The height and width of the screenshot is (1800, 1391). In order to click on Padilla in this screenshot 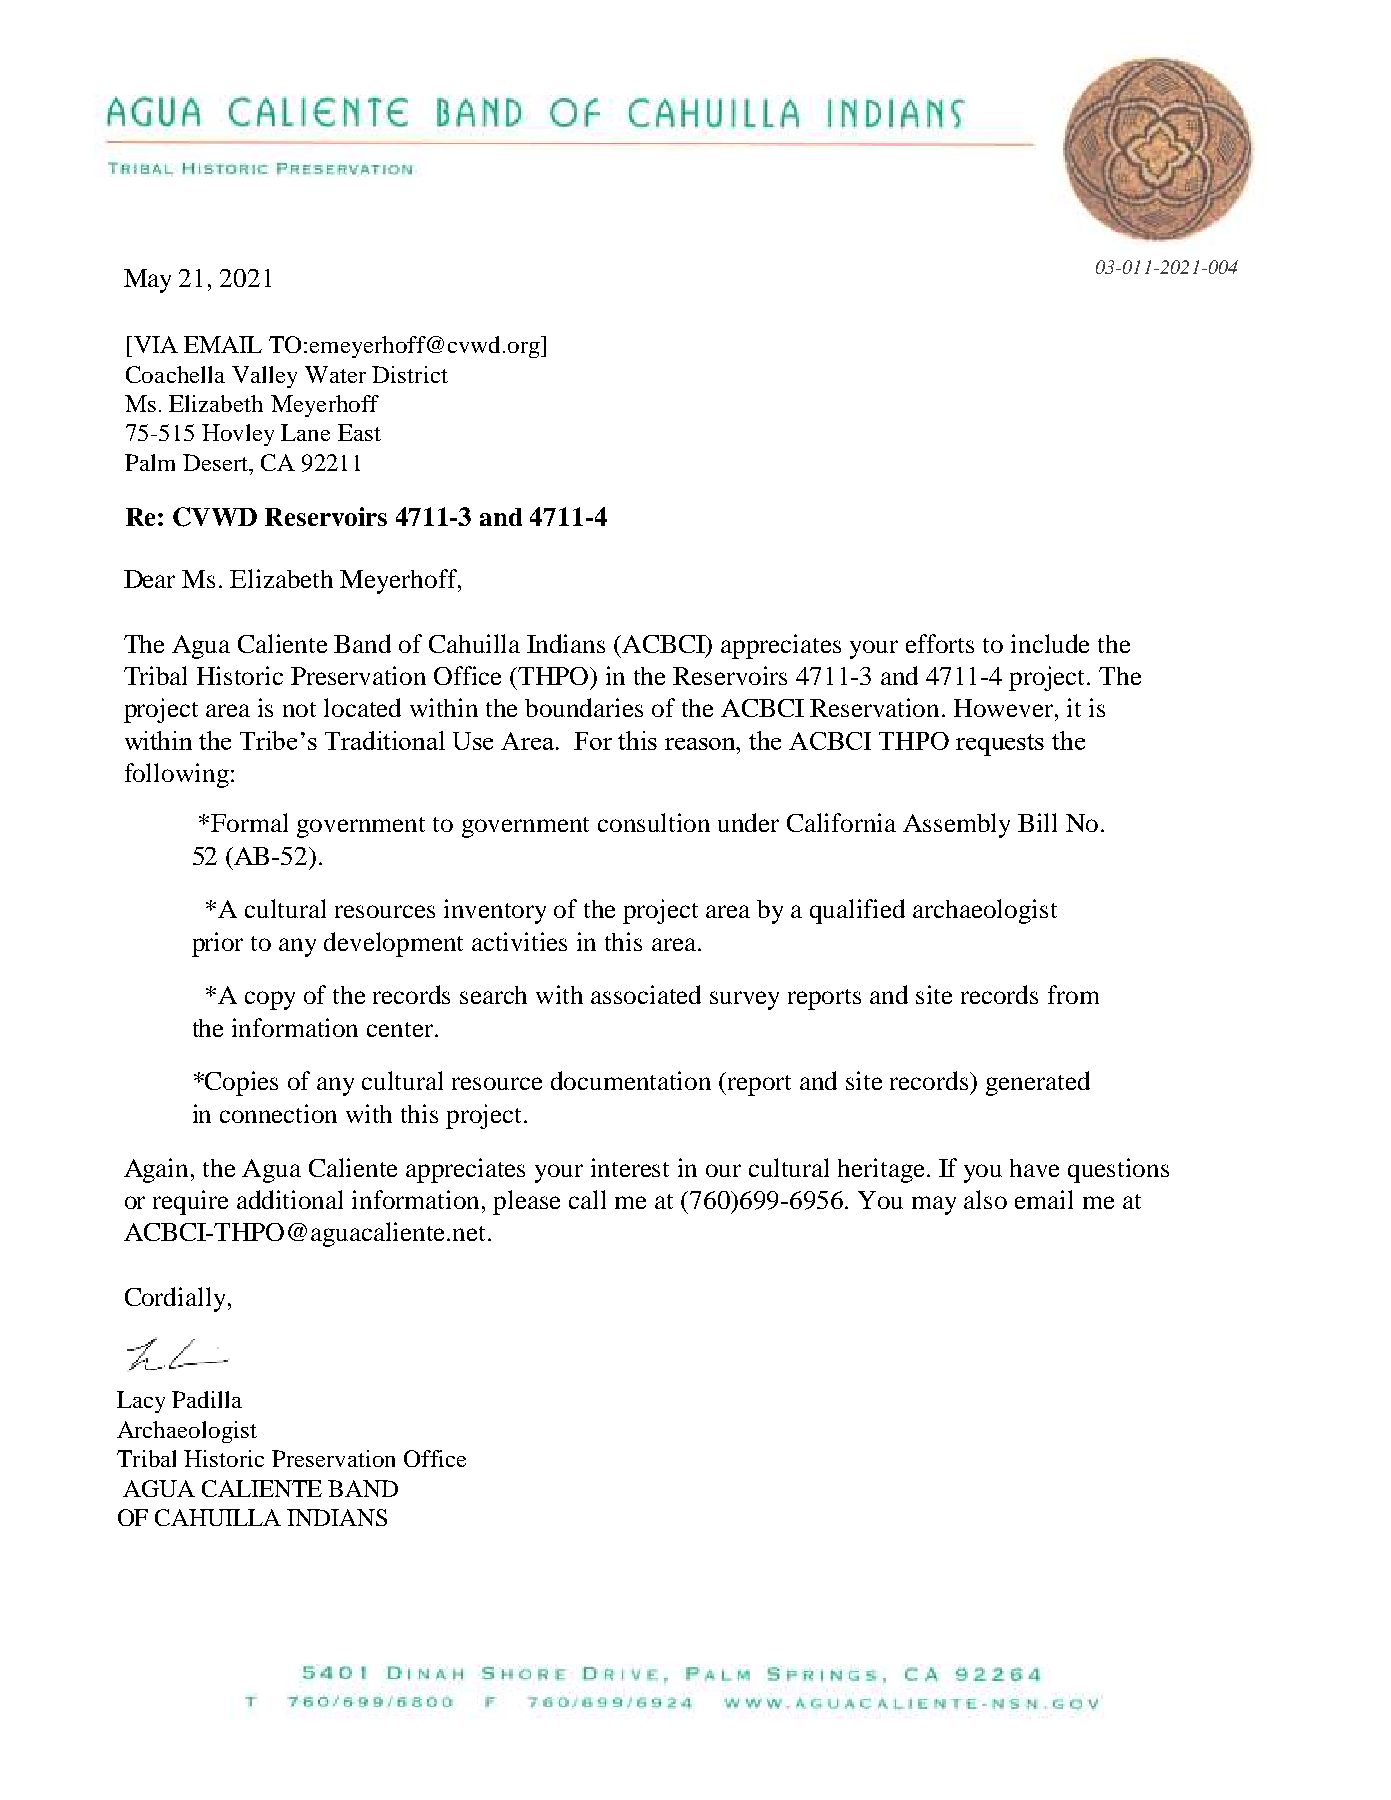, I will do `click(207, 1399)`.
